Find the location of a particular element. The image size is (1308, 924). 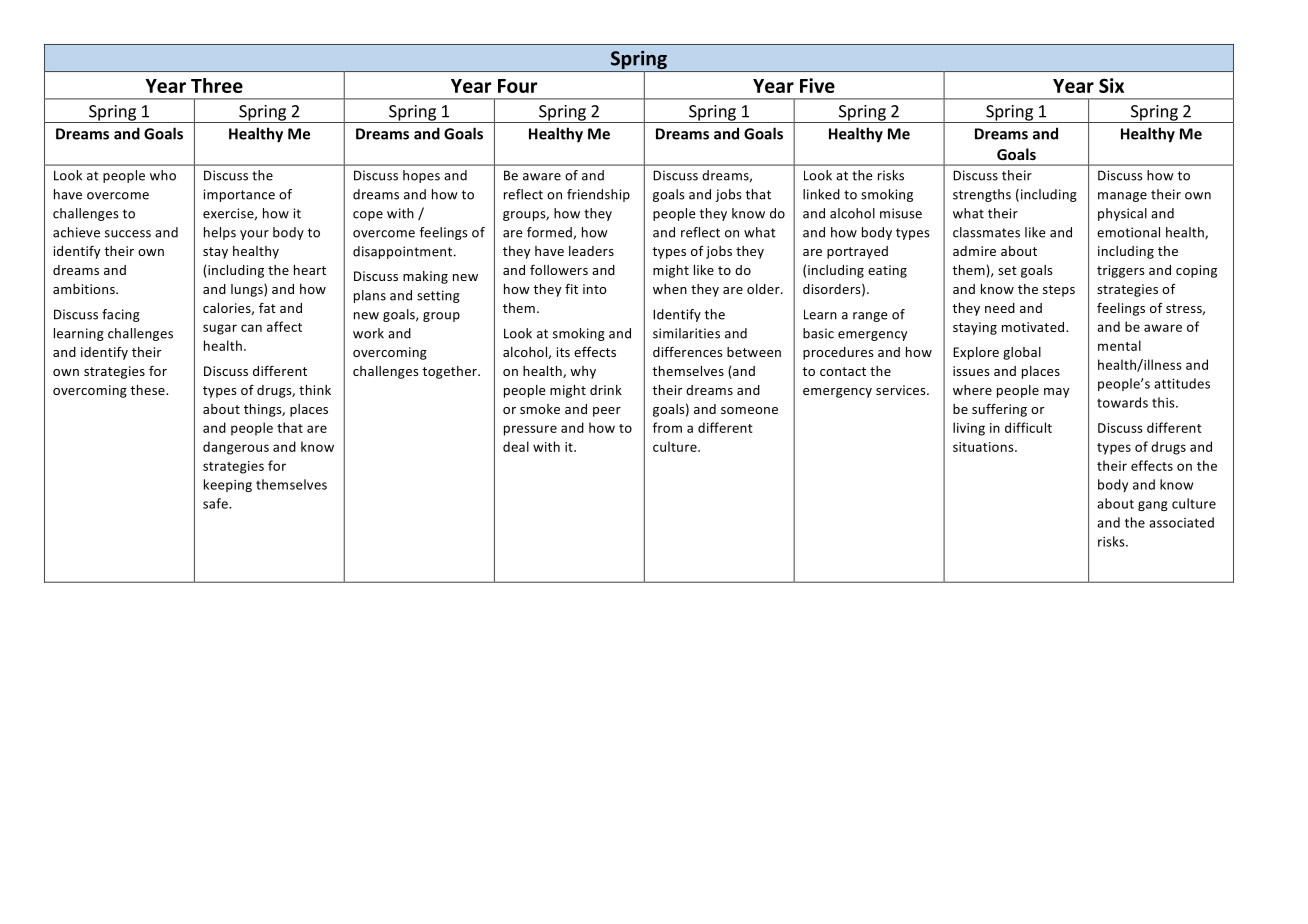

importance is located at coordinates (239, 195).
